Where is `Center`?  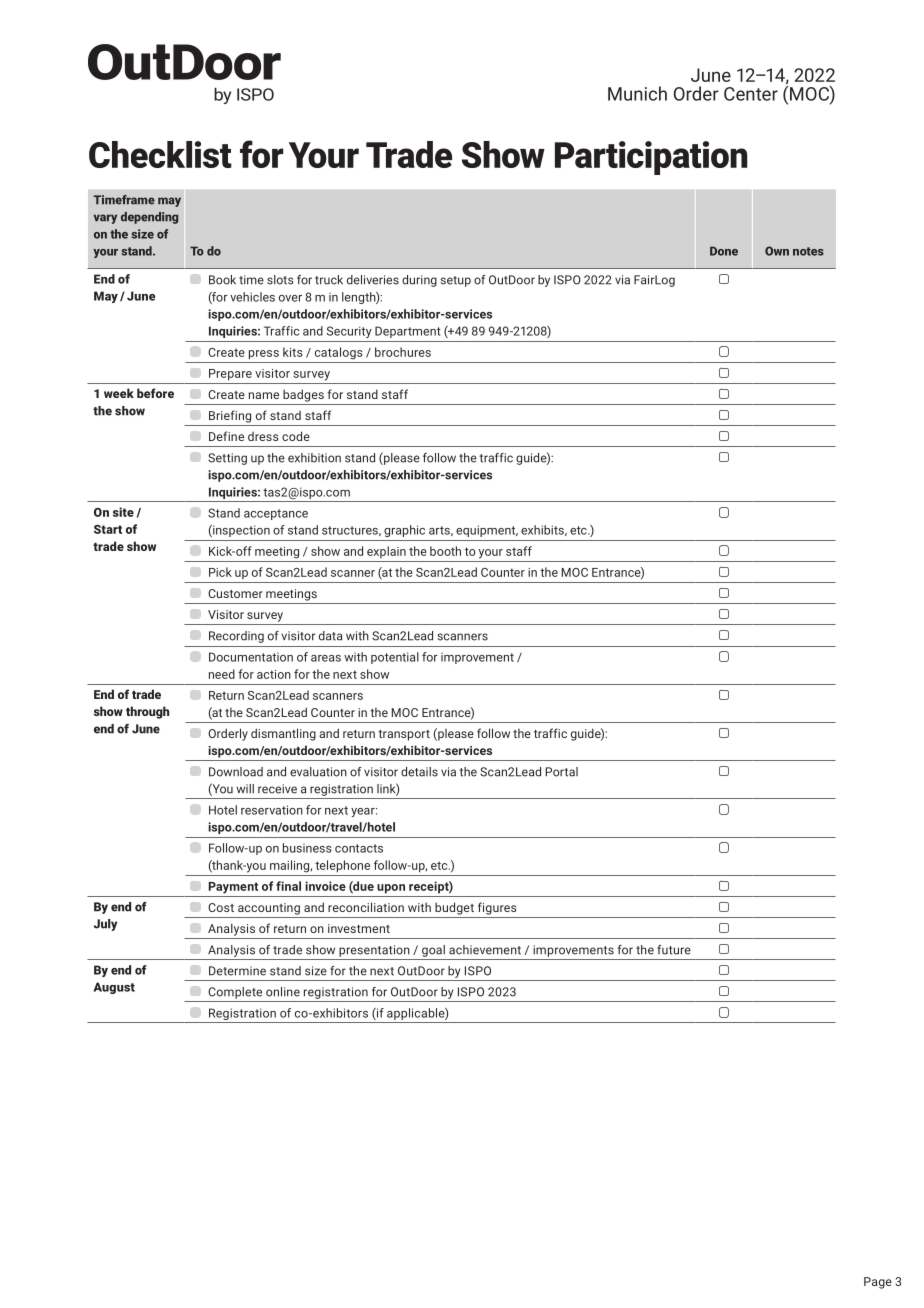 Center is located at coordinates (751, 94).
